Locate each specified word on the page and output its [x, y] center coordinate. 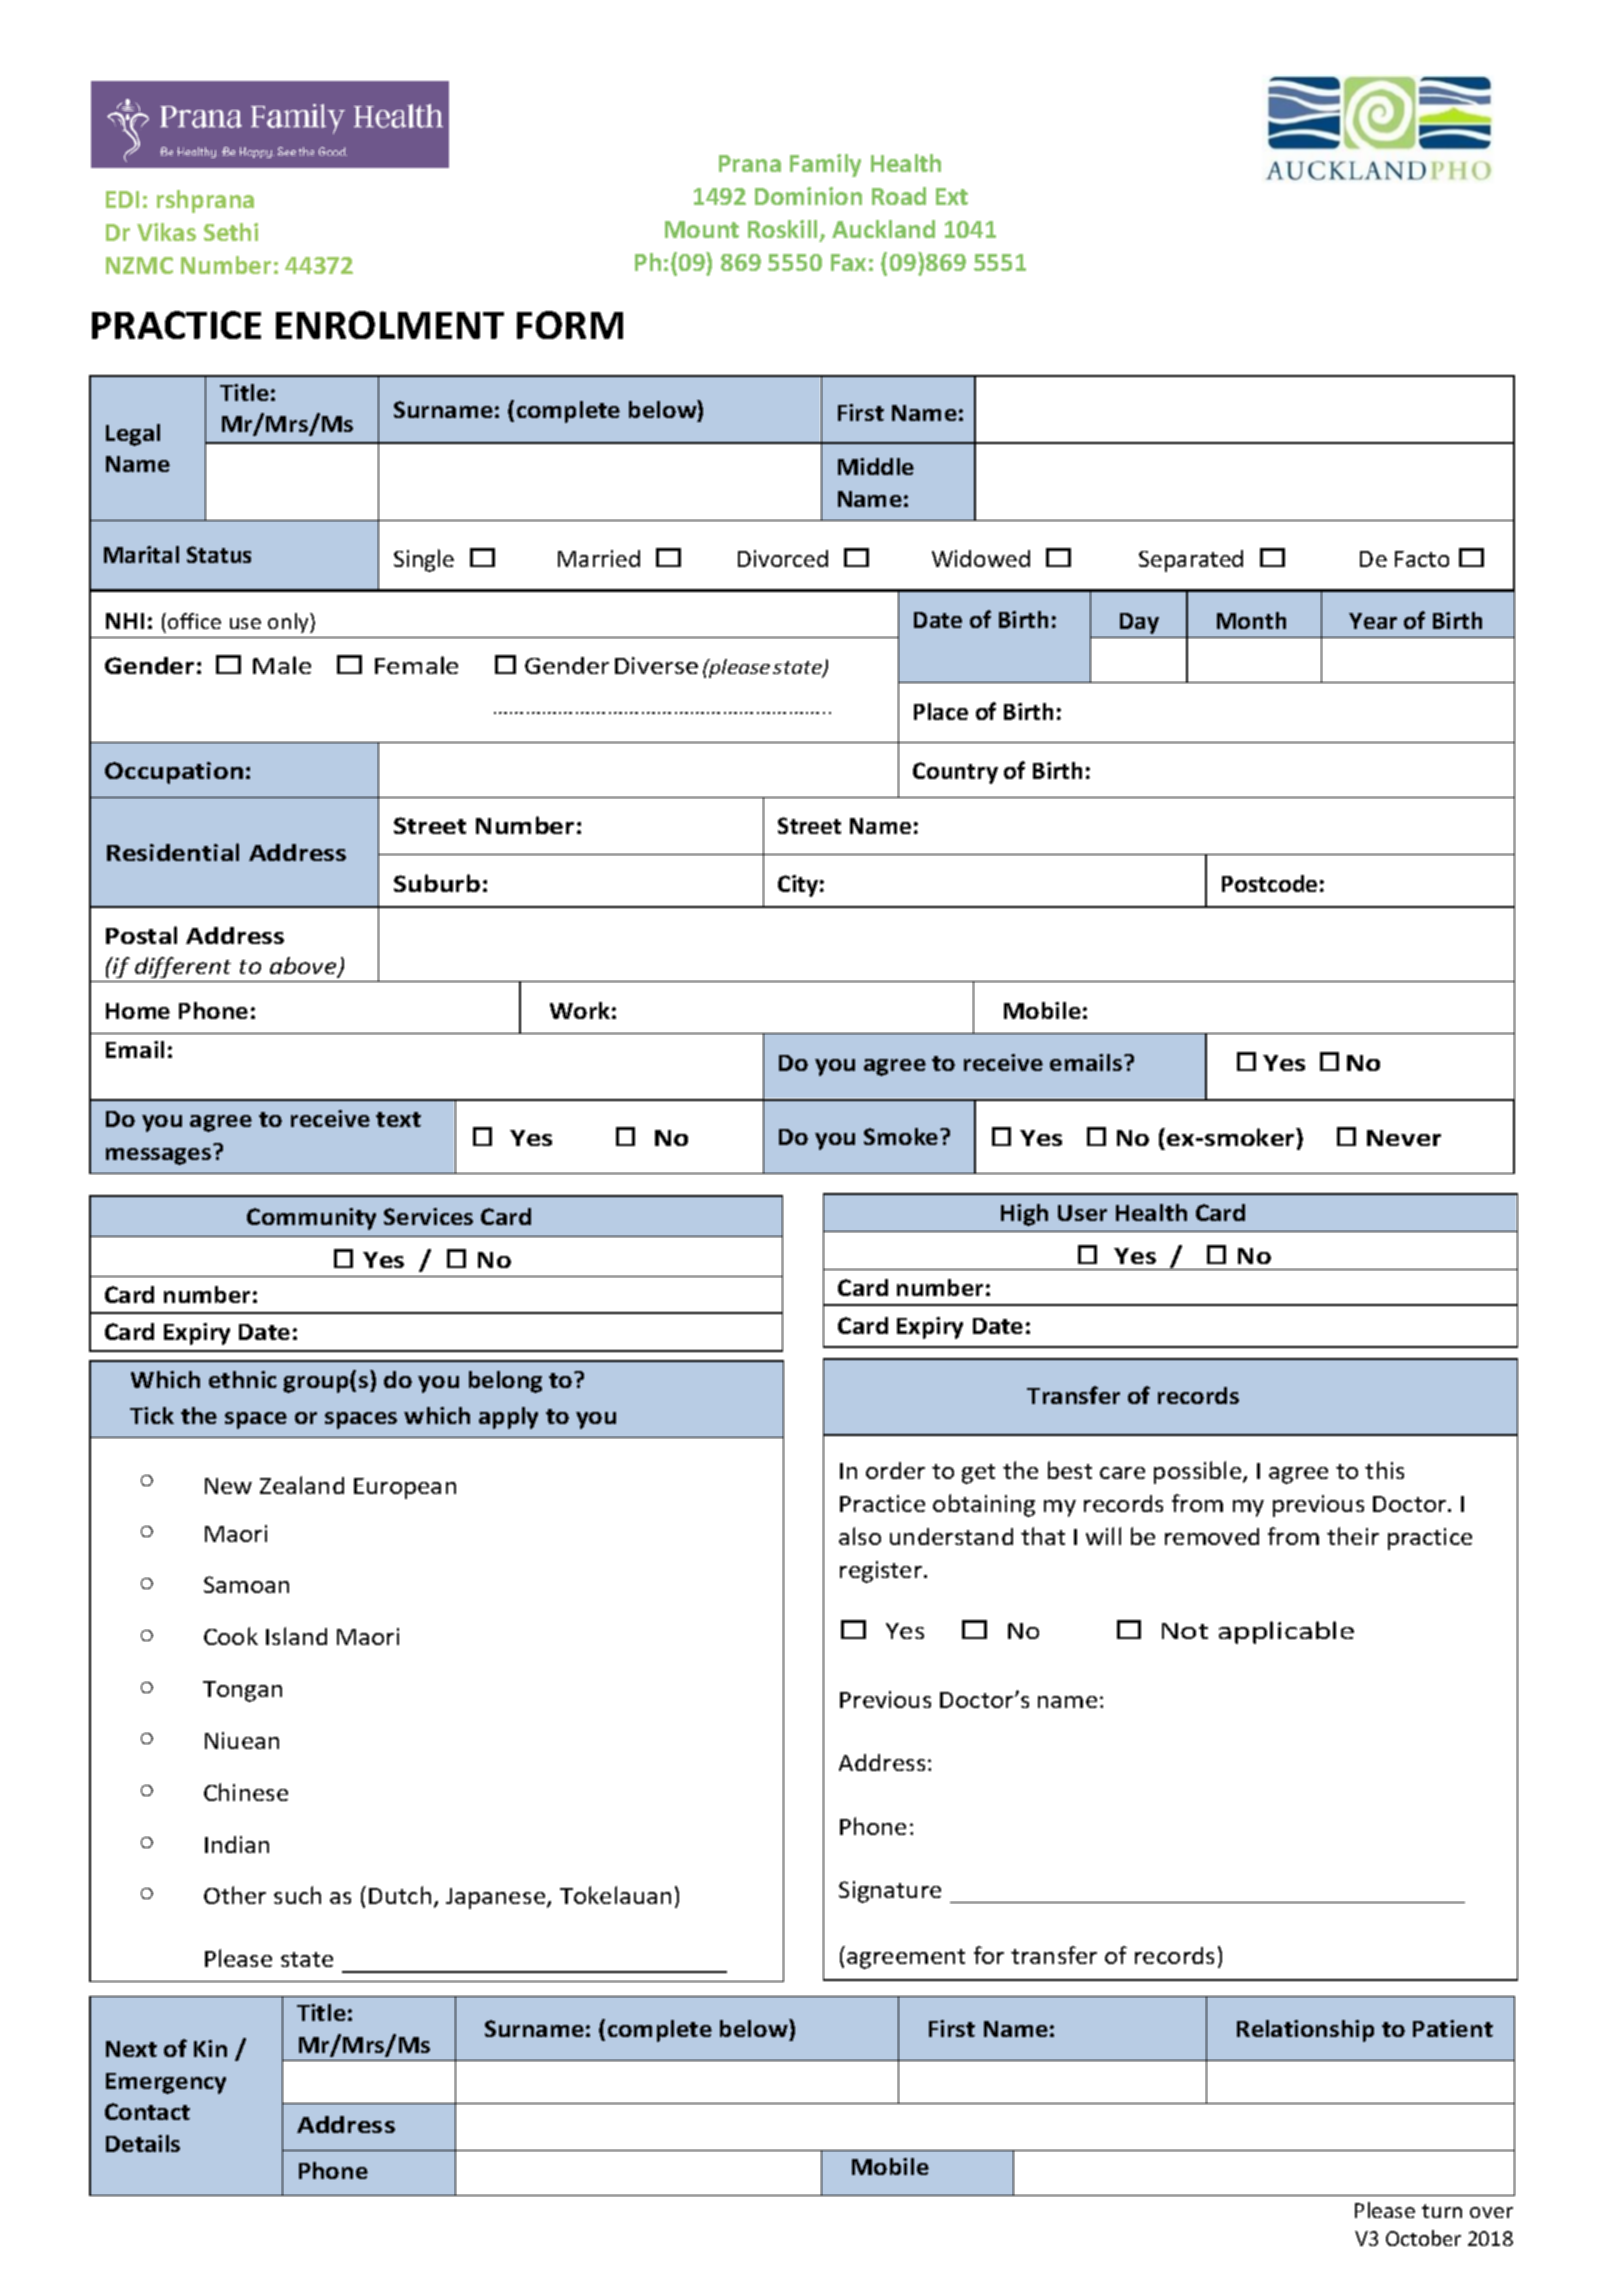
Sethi [231, 232]
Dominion [808, 196]
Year [1373, 621]
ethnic [243, 1379]
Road [899, 196]
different [183, 967]
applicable [1286, 1632]
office [194, 621]
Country [955, 773]
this [1384, 1470]
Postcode [1269, 883]
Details [143, 2143]
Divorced [783, 558]
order [895, 1470]
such [297, 1895]
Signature [890, 1892]
